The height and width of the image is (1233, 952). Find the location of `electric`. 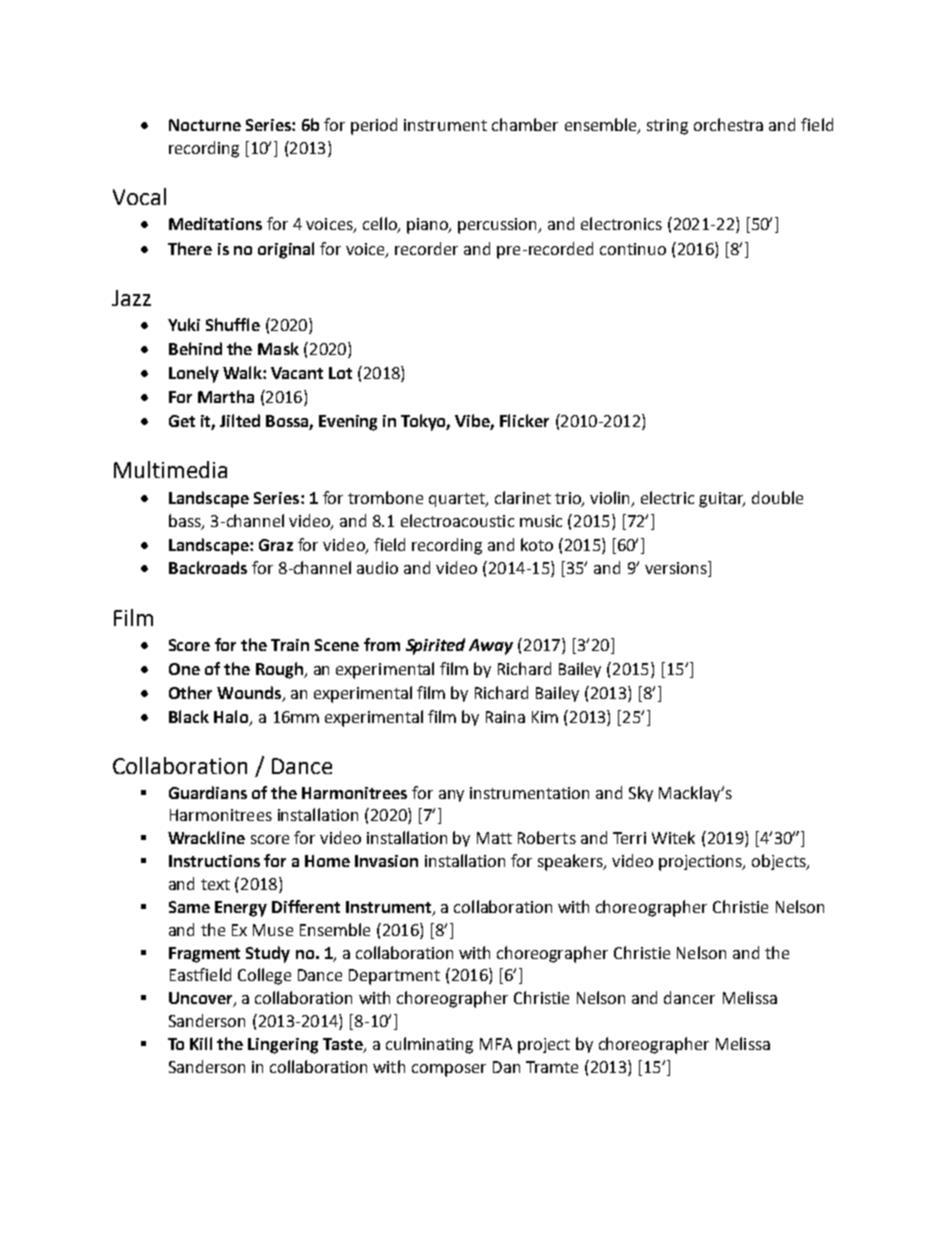

electric is located at coordinates (667, 497).
